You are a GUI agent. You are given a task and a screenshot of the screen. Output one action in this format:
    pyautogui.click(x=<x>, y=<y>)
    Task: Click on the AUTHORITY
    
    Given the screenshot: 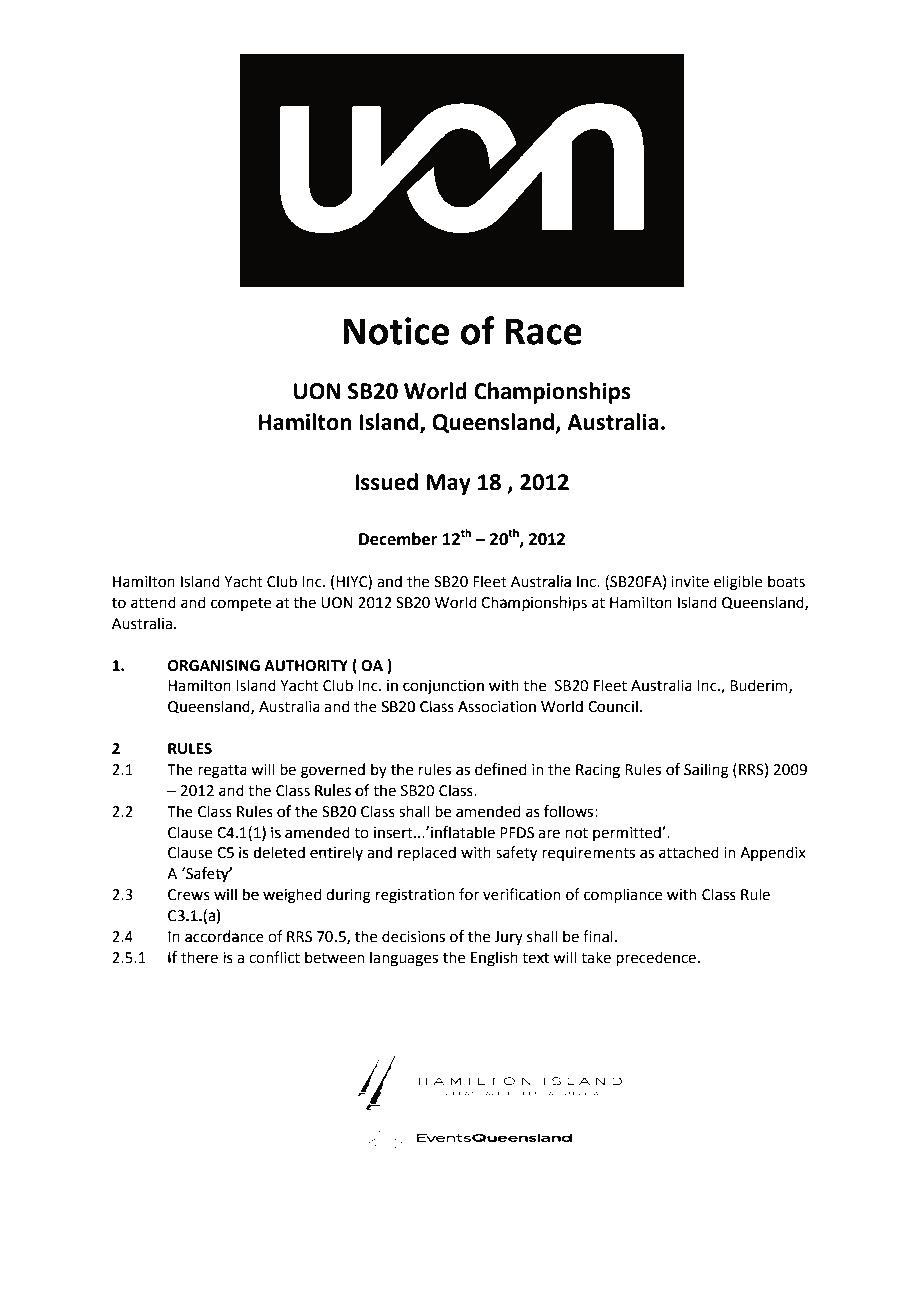 What is the action you would take?
    pyautogui.click(x=306, y=666)
